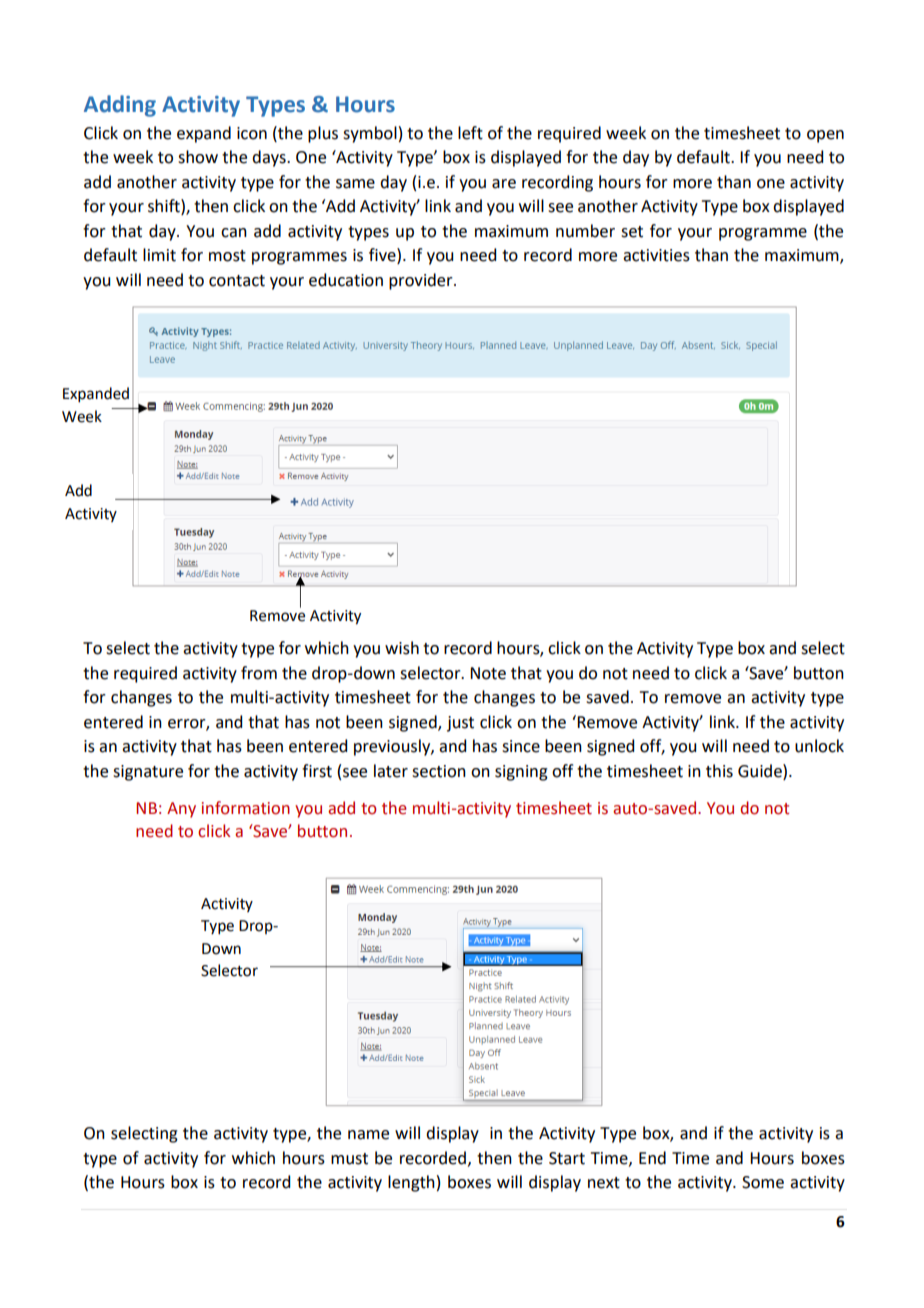  I want to click on from, so click(259, 673).
